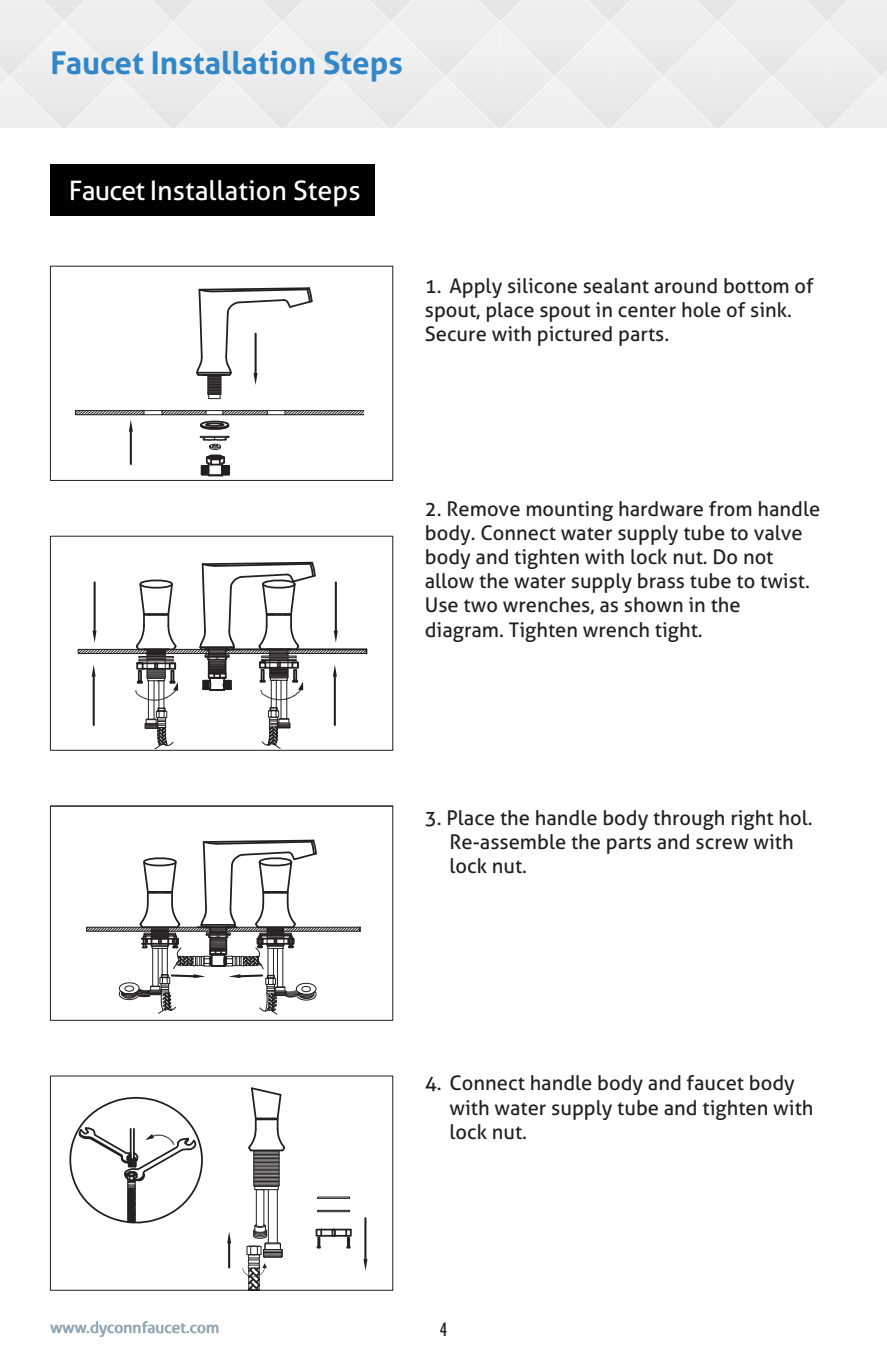  Describe the element at coordinates (475, 288) in the document. I see `Apply` at that location.
